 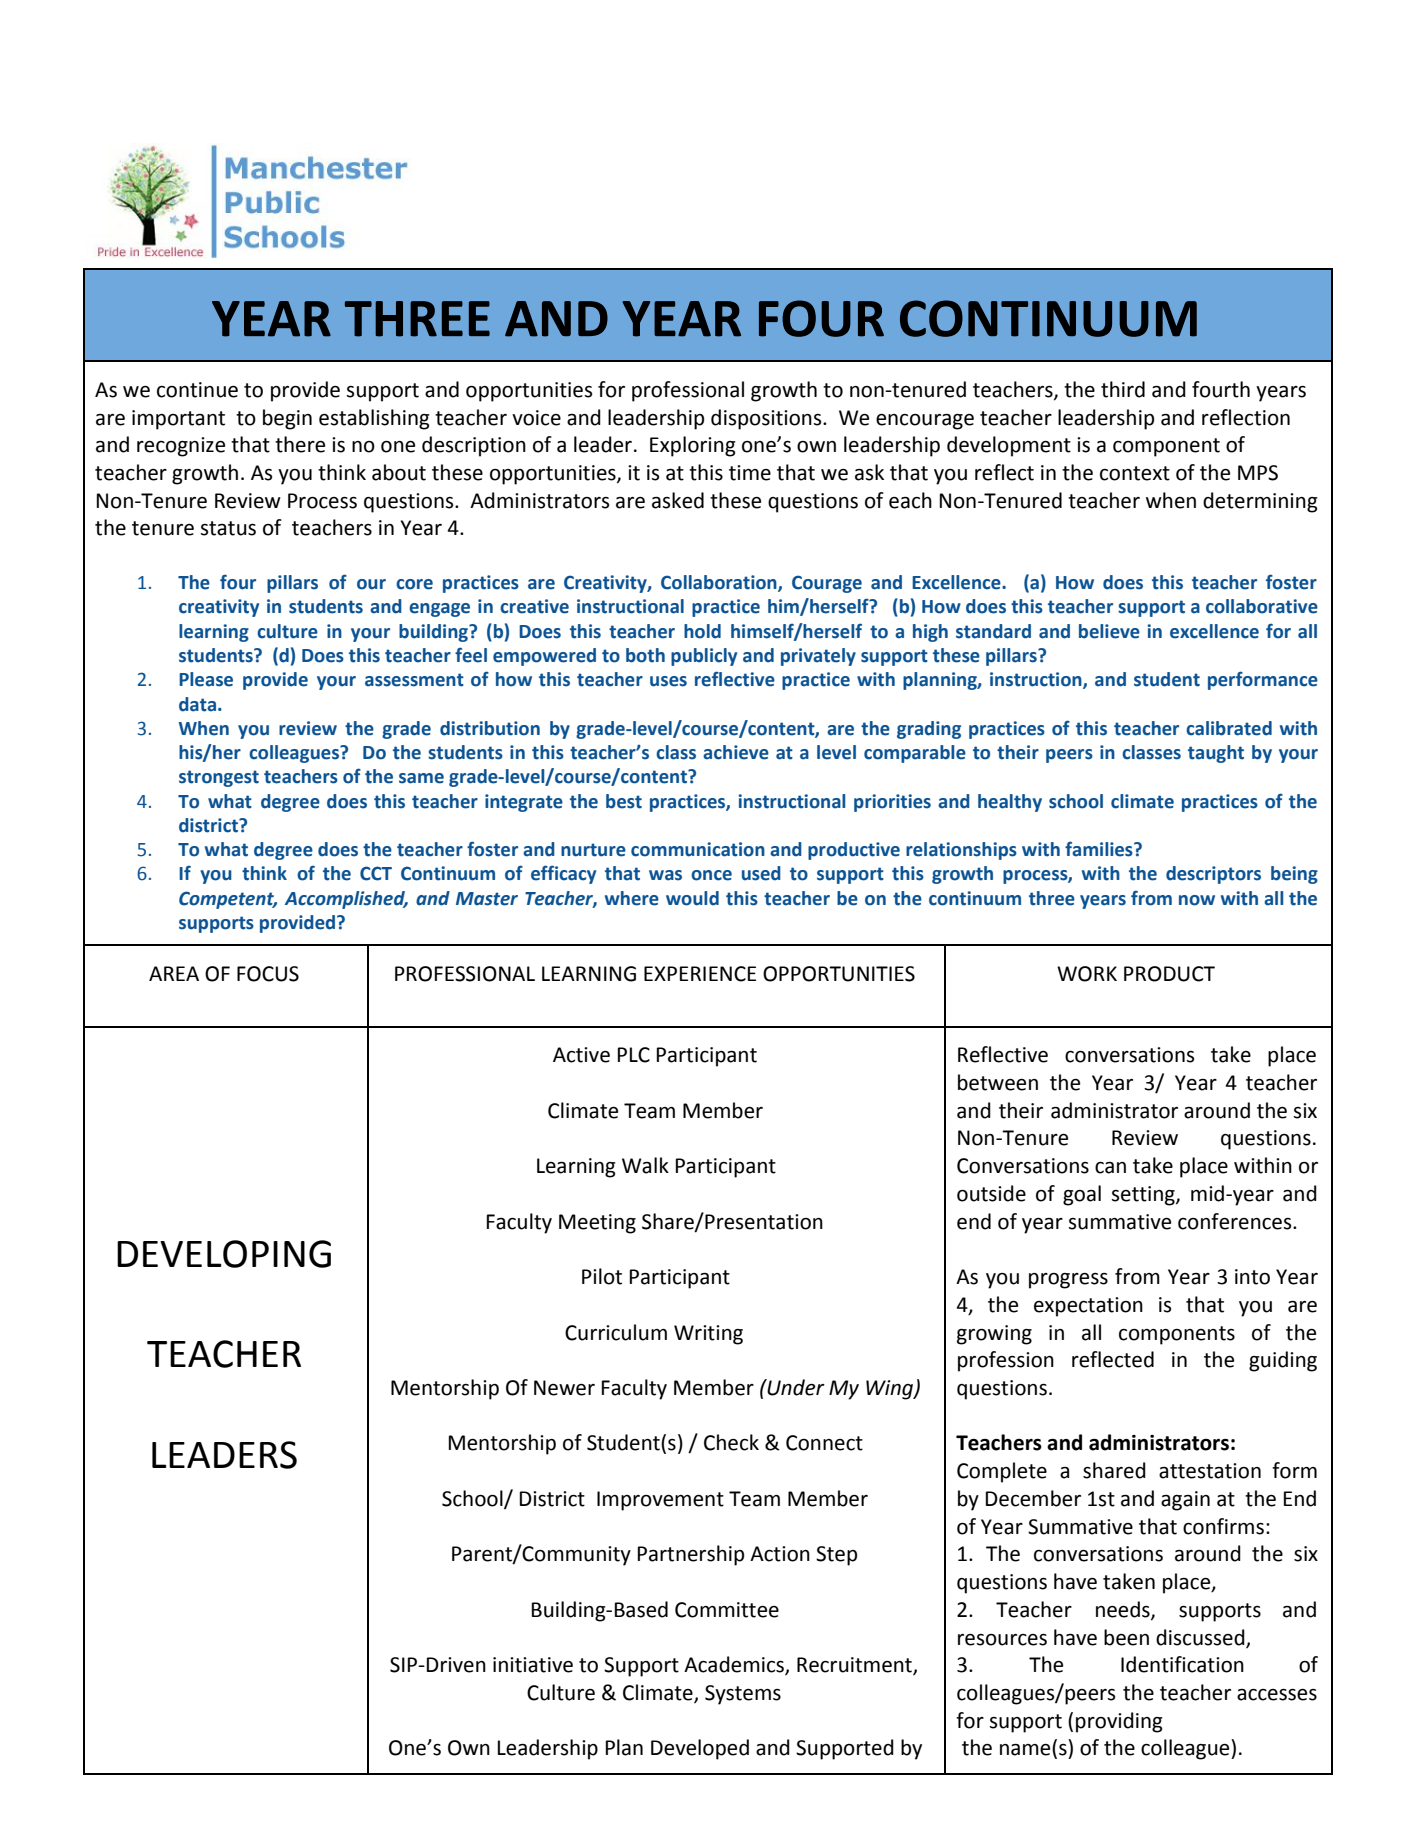 I want to click on Under, so click(x=795, y=1387).
